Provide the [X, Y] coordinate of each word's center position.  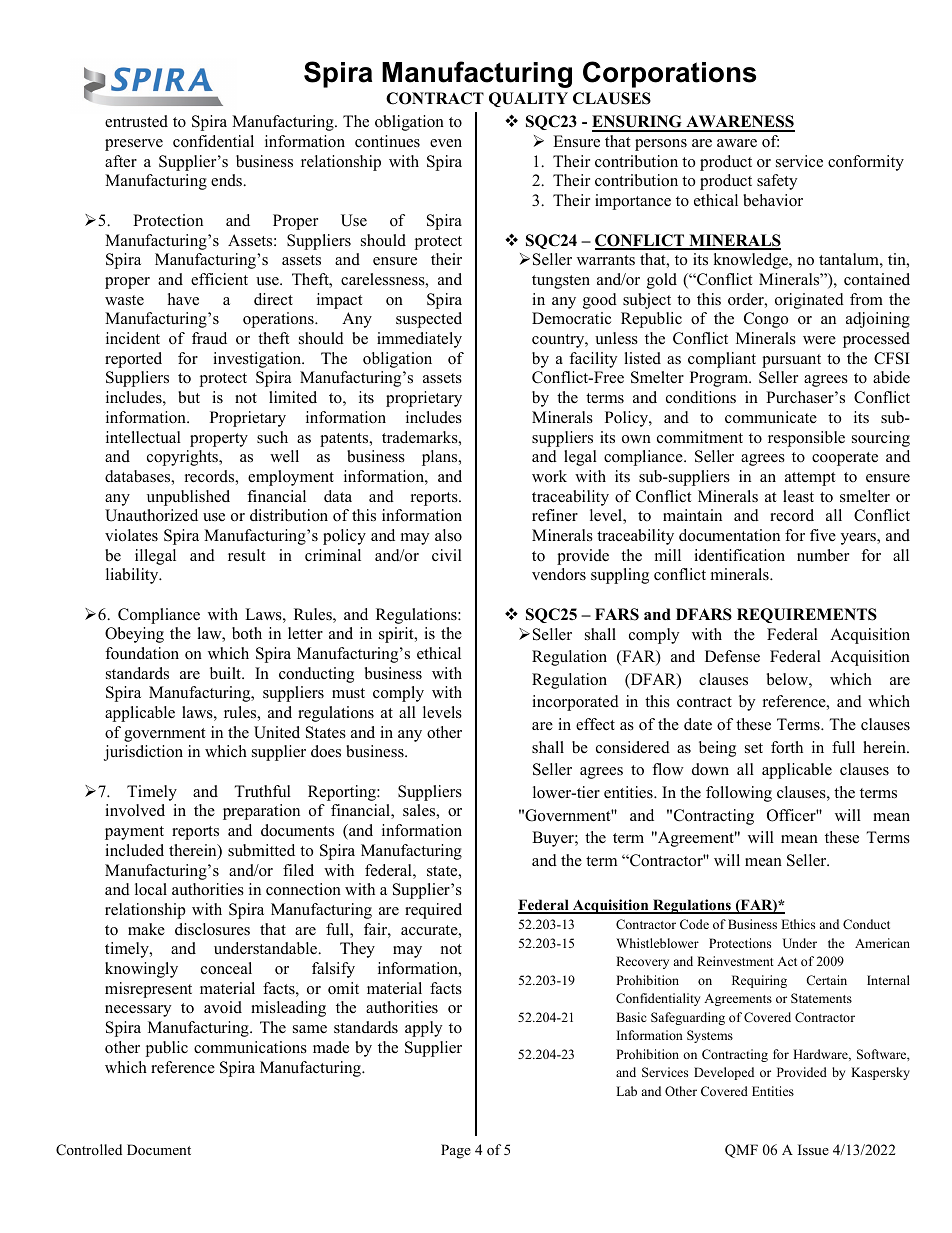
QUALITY [528, 99]
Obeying [134, 635]
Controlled [89, 1150]
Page [456, 1151]
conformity [866, 163]
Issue [813, 1149]
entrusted [136, 121]
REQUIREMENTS [807, 615]
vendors [559, 574]
